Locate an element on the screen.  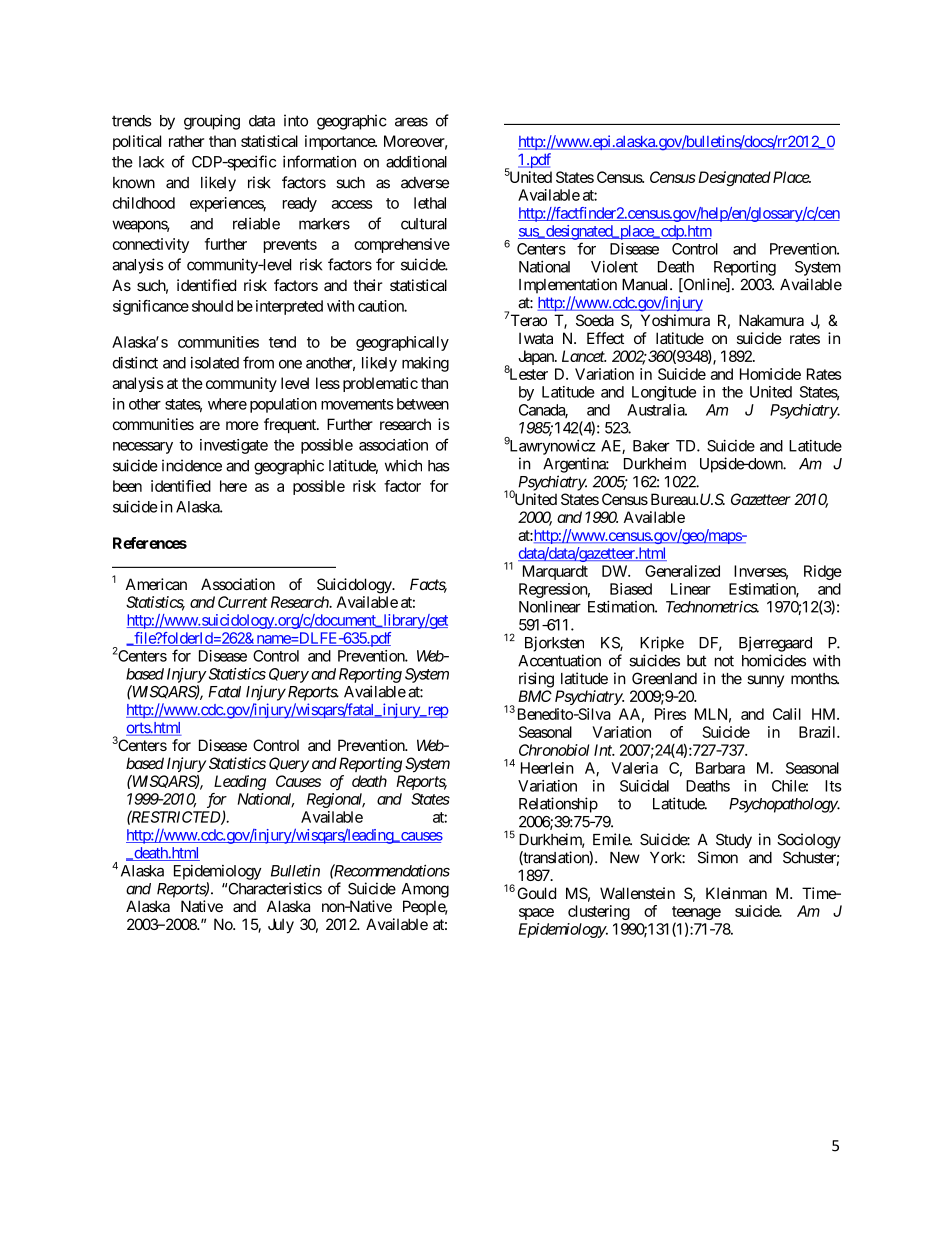
Current is located at coordinates (243, 602).
